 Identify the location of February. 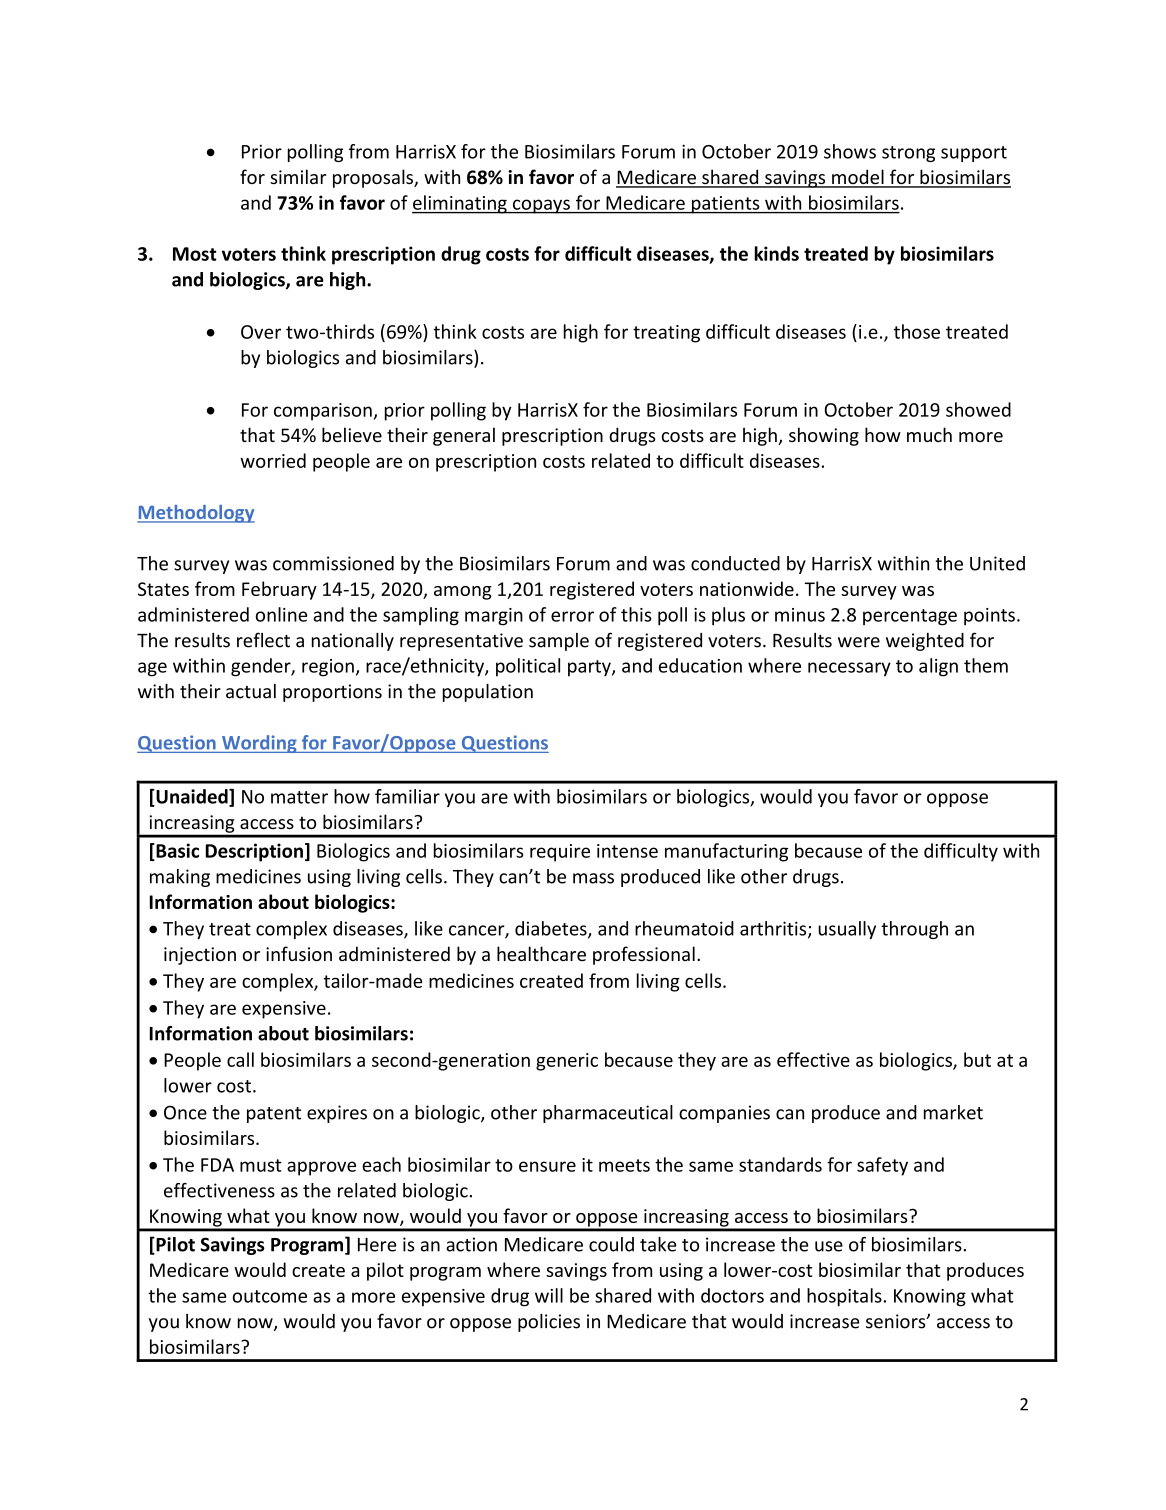
(279, 590).
